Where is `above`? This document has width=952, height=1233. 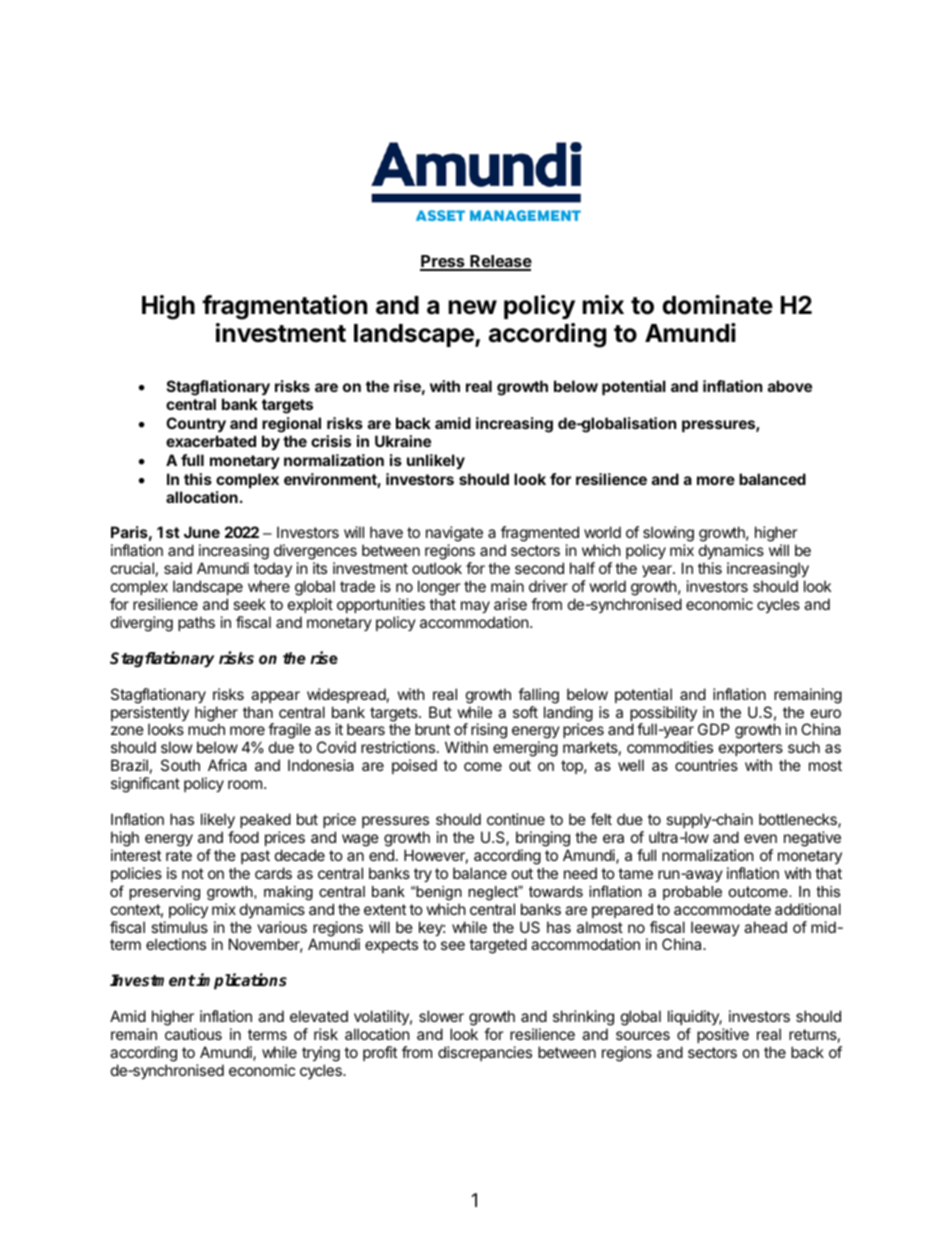 above is located at coordinates (790, 386).
